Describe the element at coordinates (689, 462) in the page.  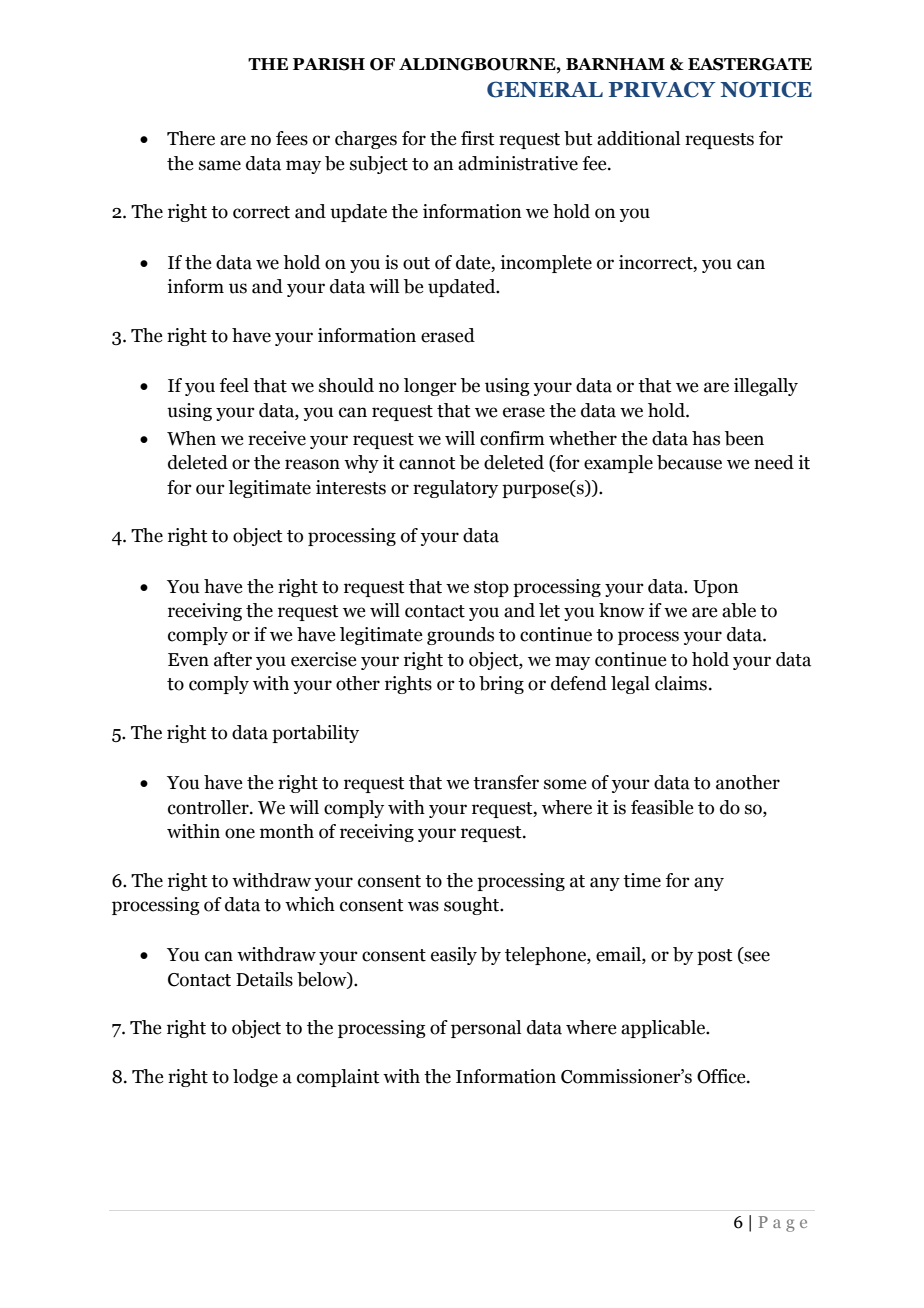
I see `because` at that location.
